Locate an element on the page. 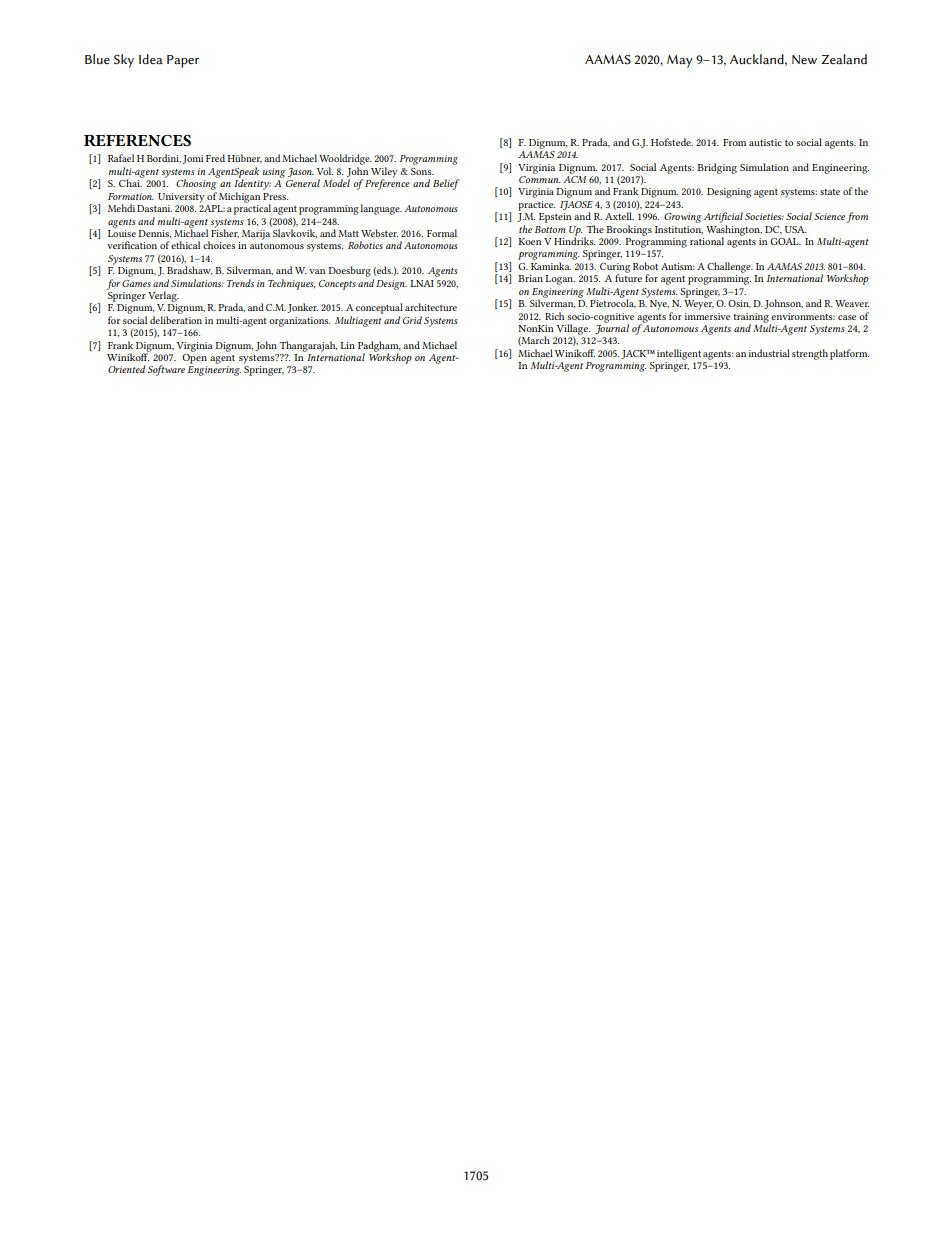  Challenge is located at coordinates (730, 267).
